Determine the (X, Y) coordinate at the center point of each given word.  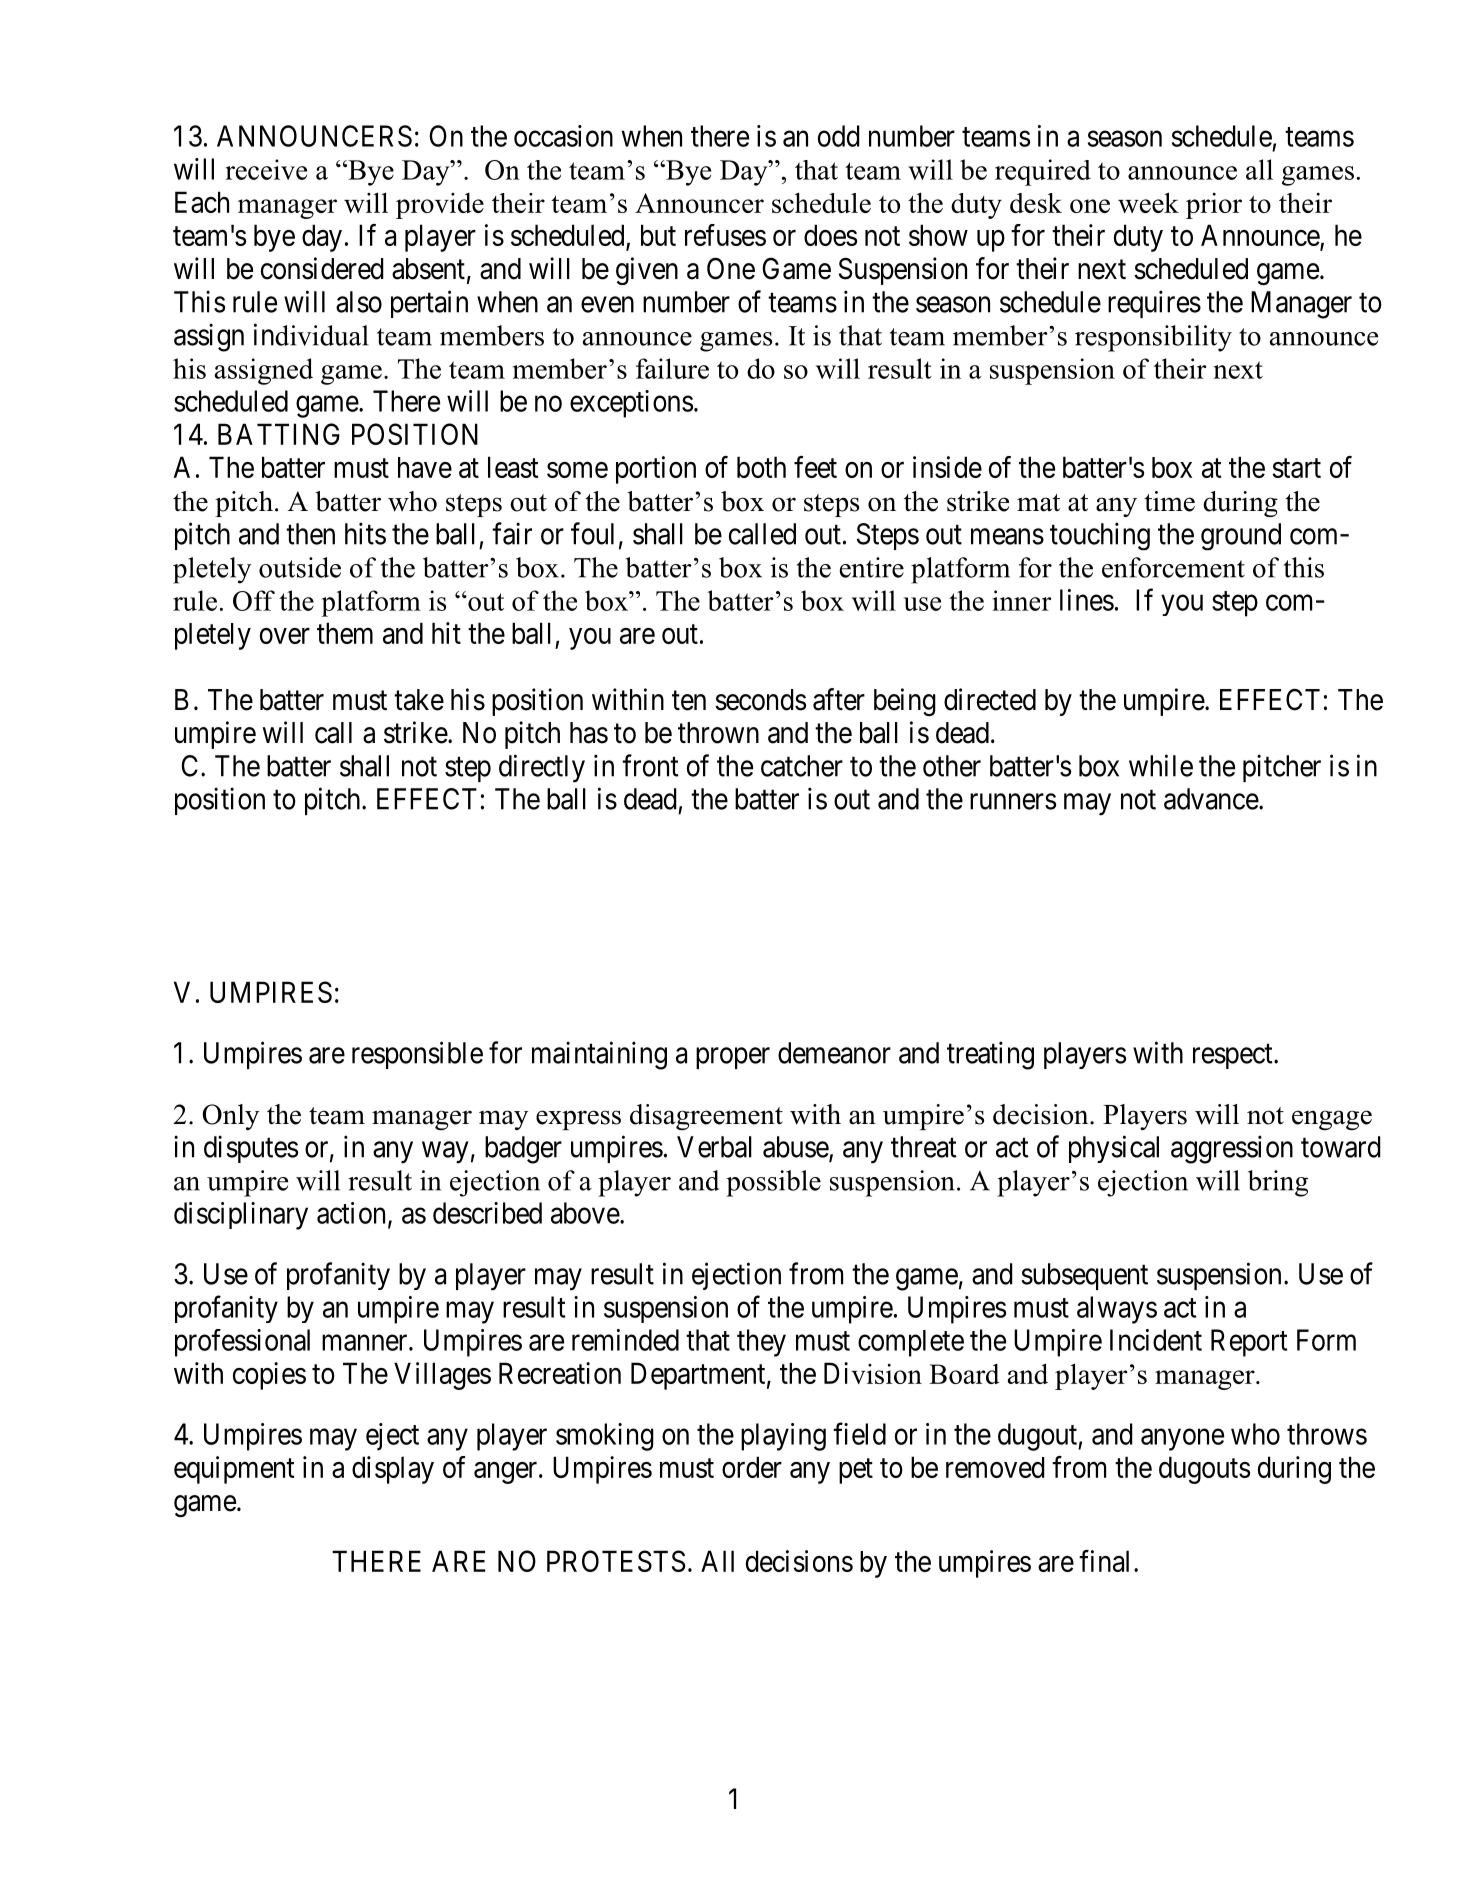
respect (1234, 1056)
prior (1214, 206)
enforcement (1173, 567)
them (345, 633)
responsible (417, 1055)
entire (872, 567)
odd (839, 136)
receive (266, 169)
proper (733, 1058)
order (752, 1467)
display (393, 1470)
